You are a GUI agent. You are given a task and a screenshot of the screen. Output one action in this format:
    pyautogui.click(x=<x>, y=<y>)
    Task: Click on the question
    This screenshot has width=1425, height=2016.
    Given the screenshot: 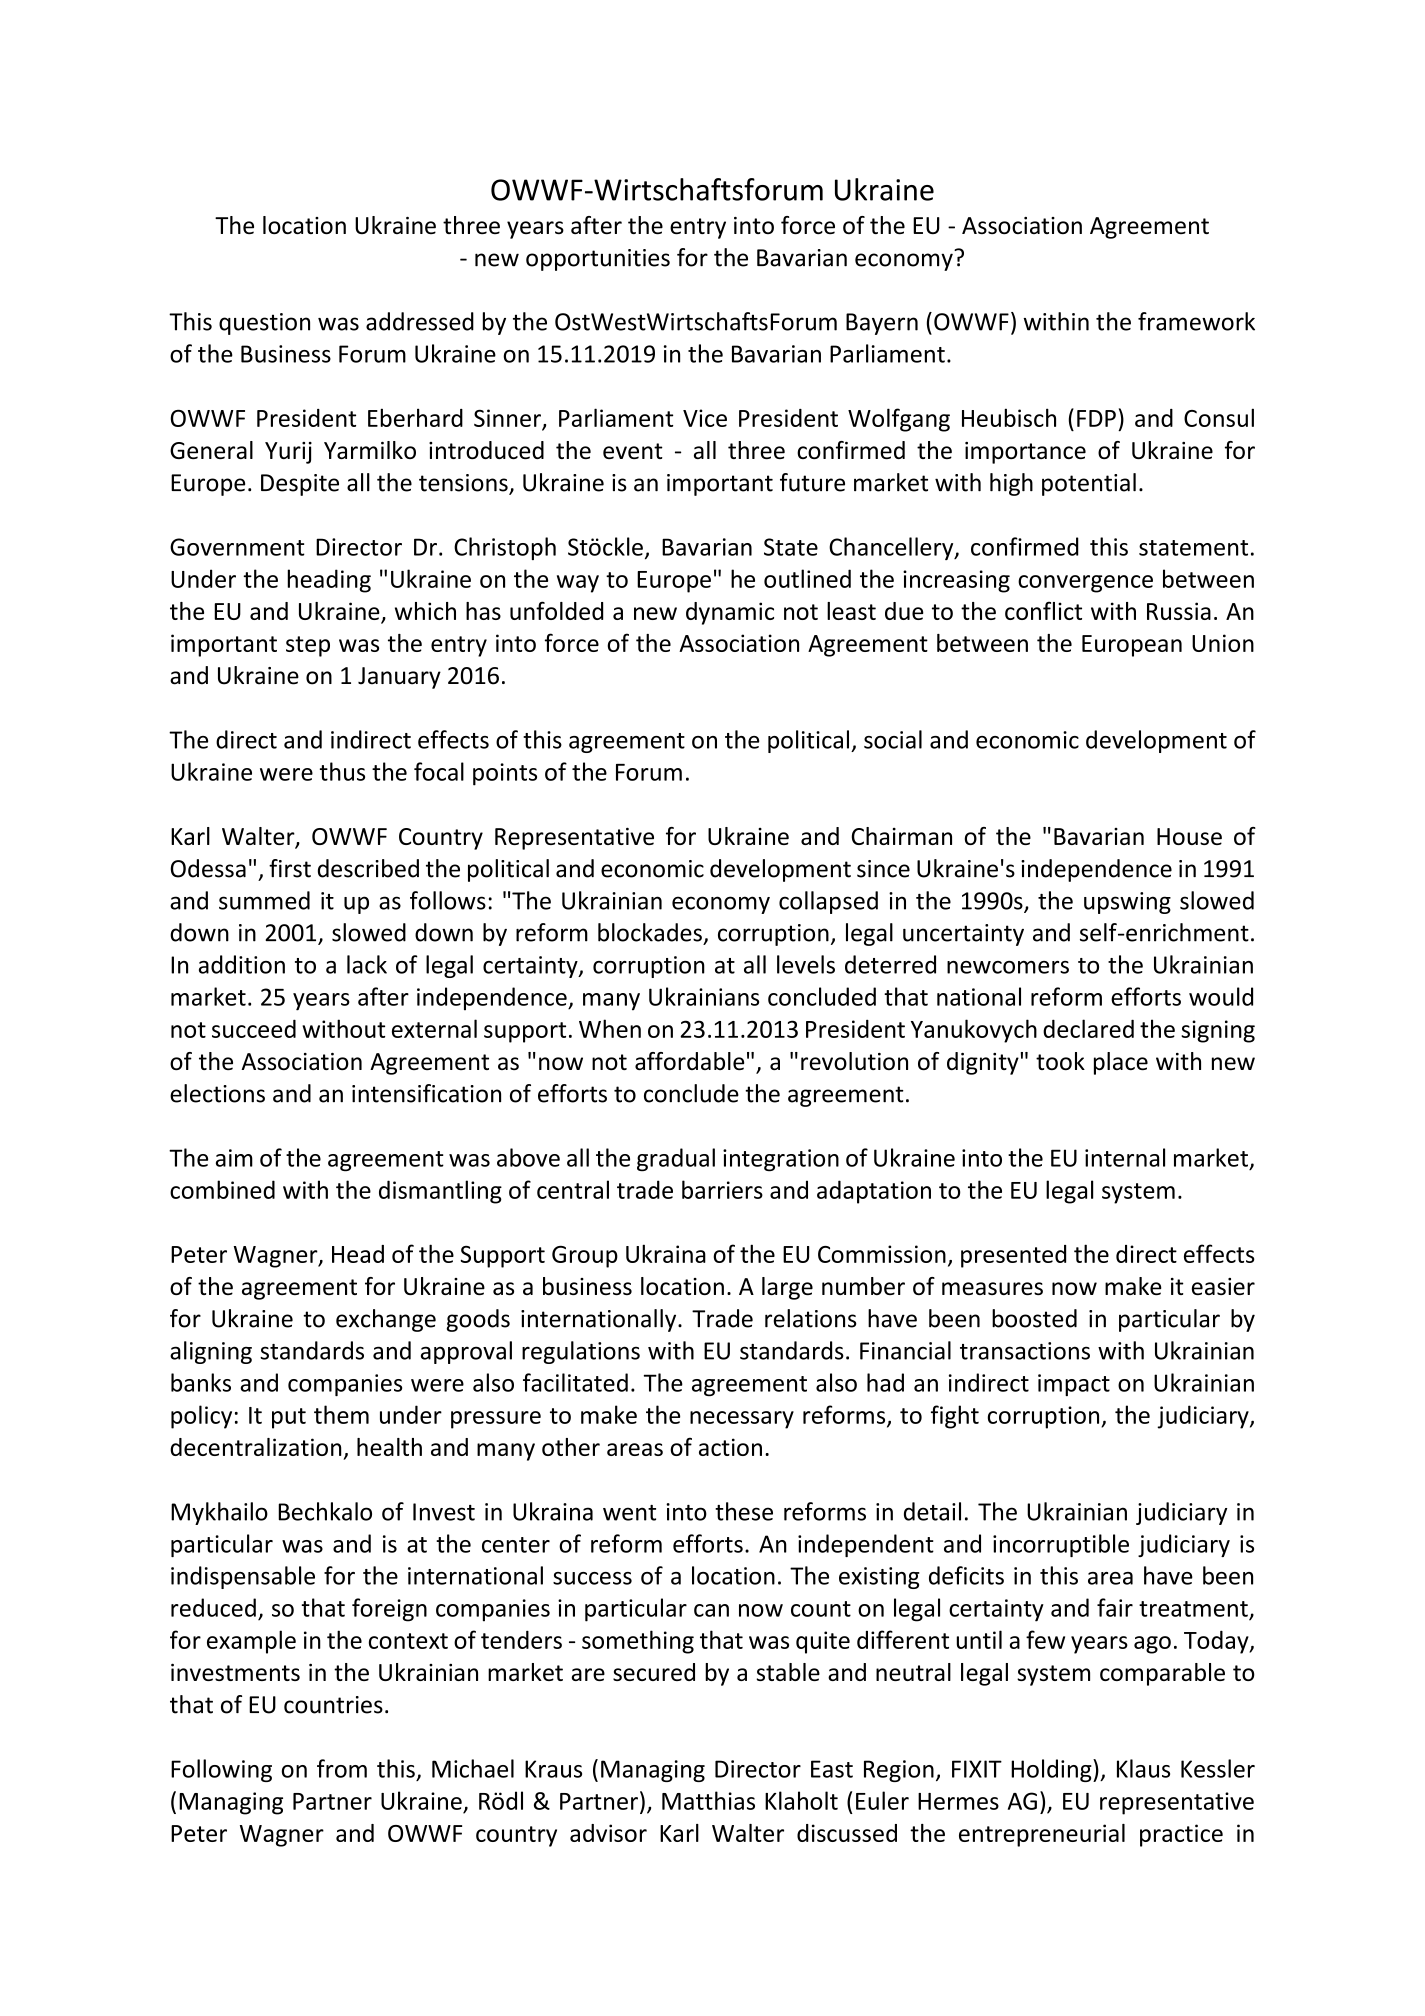 What is the action you would take?
    pyautogui.click(x=264, y=324)
